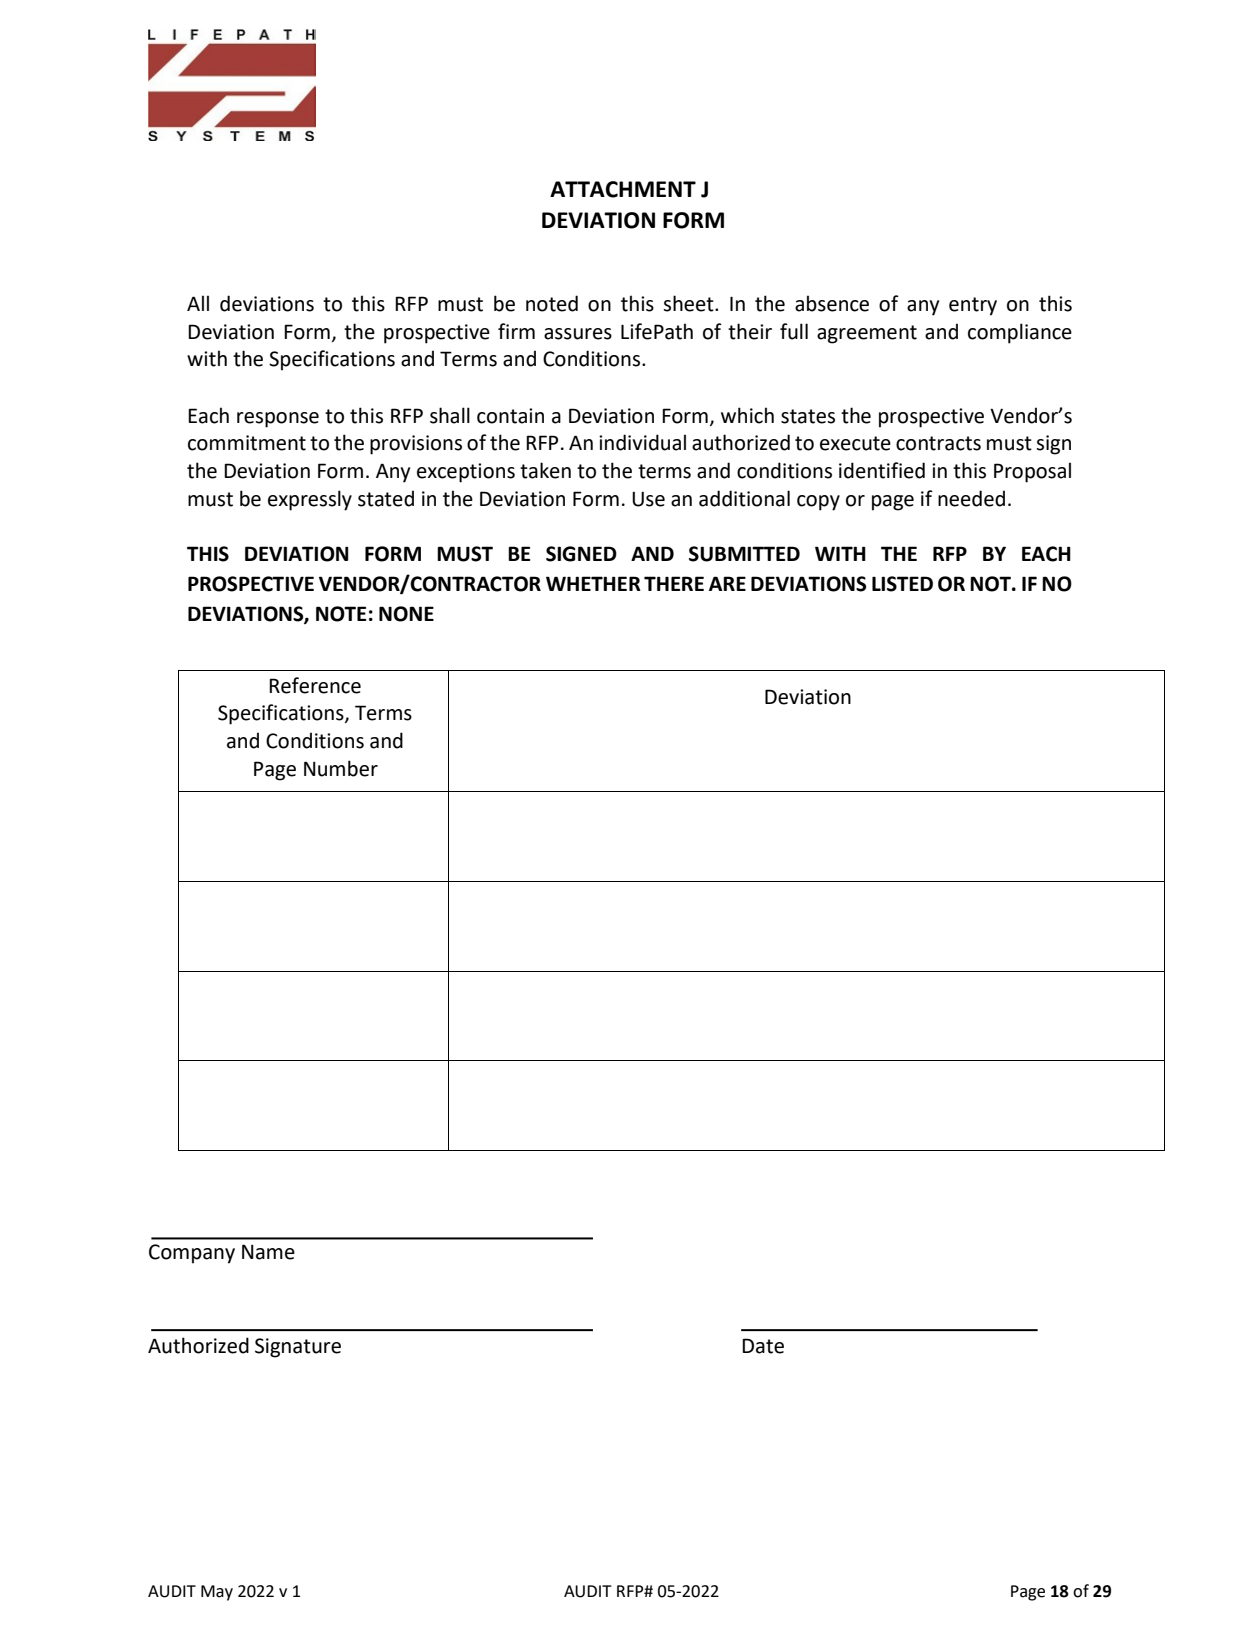 This image has width=1260, height=1630. What do you see at coordinates (763, 1346) in the image?
I see `Date` at bounding box center [763, 1346].
